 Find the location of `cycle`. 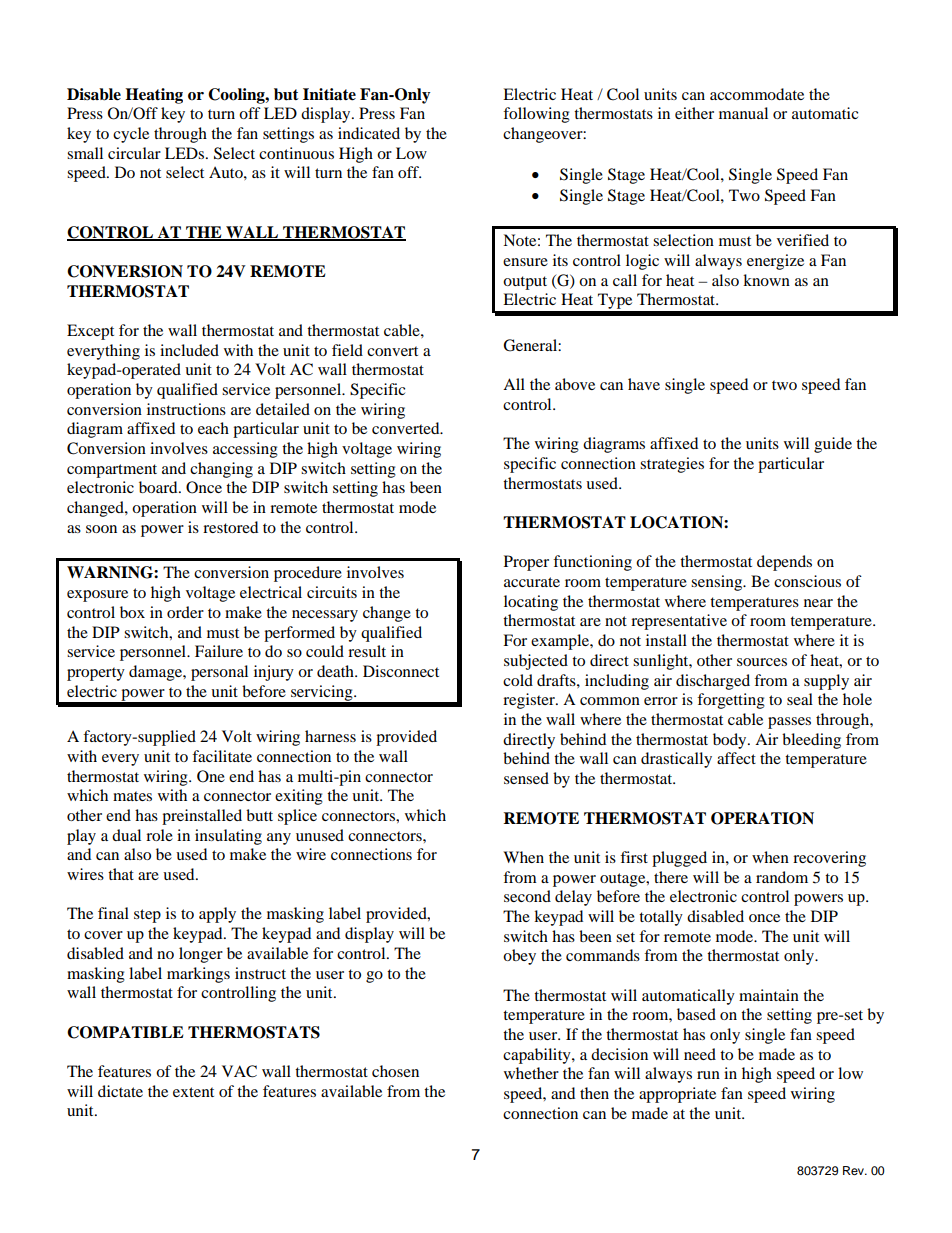

cycle is located at coordinates (131, 135).
